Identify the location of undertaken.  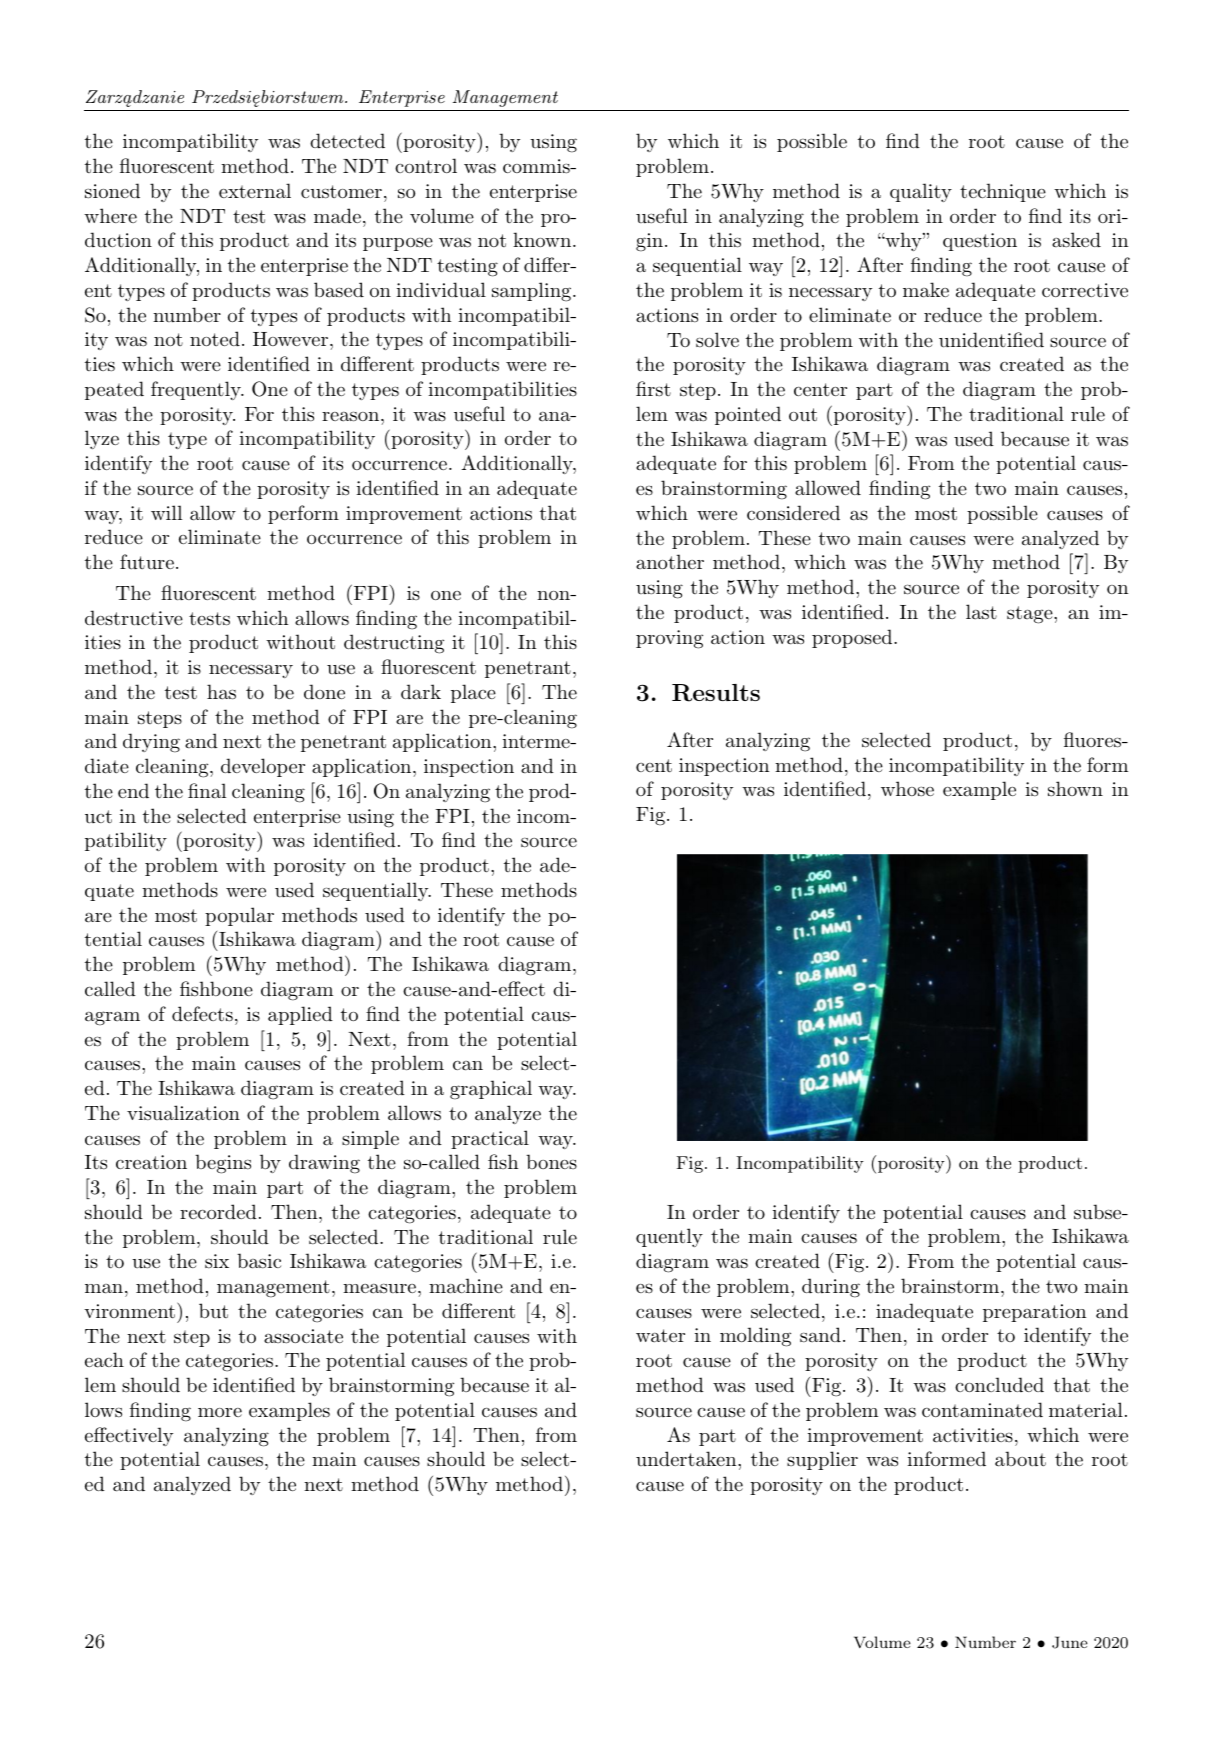
(687, 1459).
